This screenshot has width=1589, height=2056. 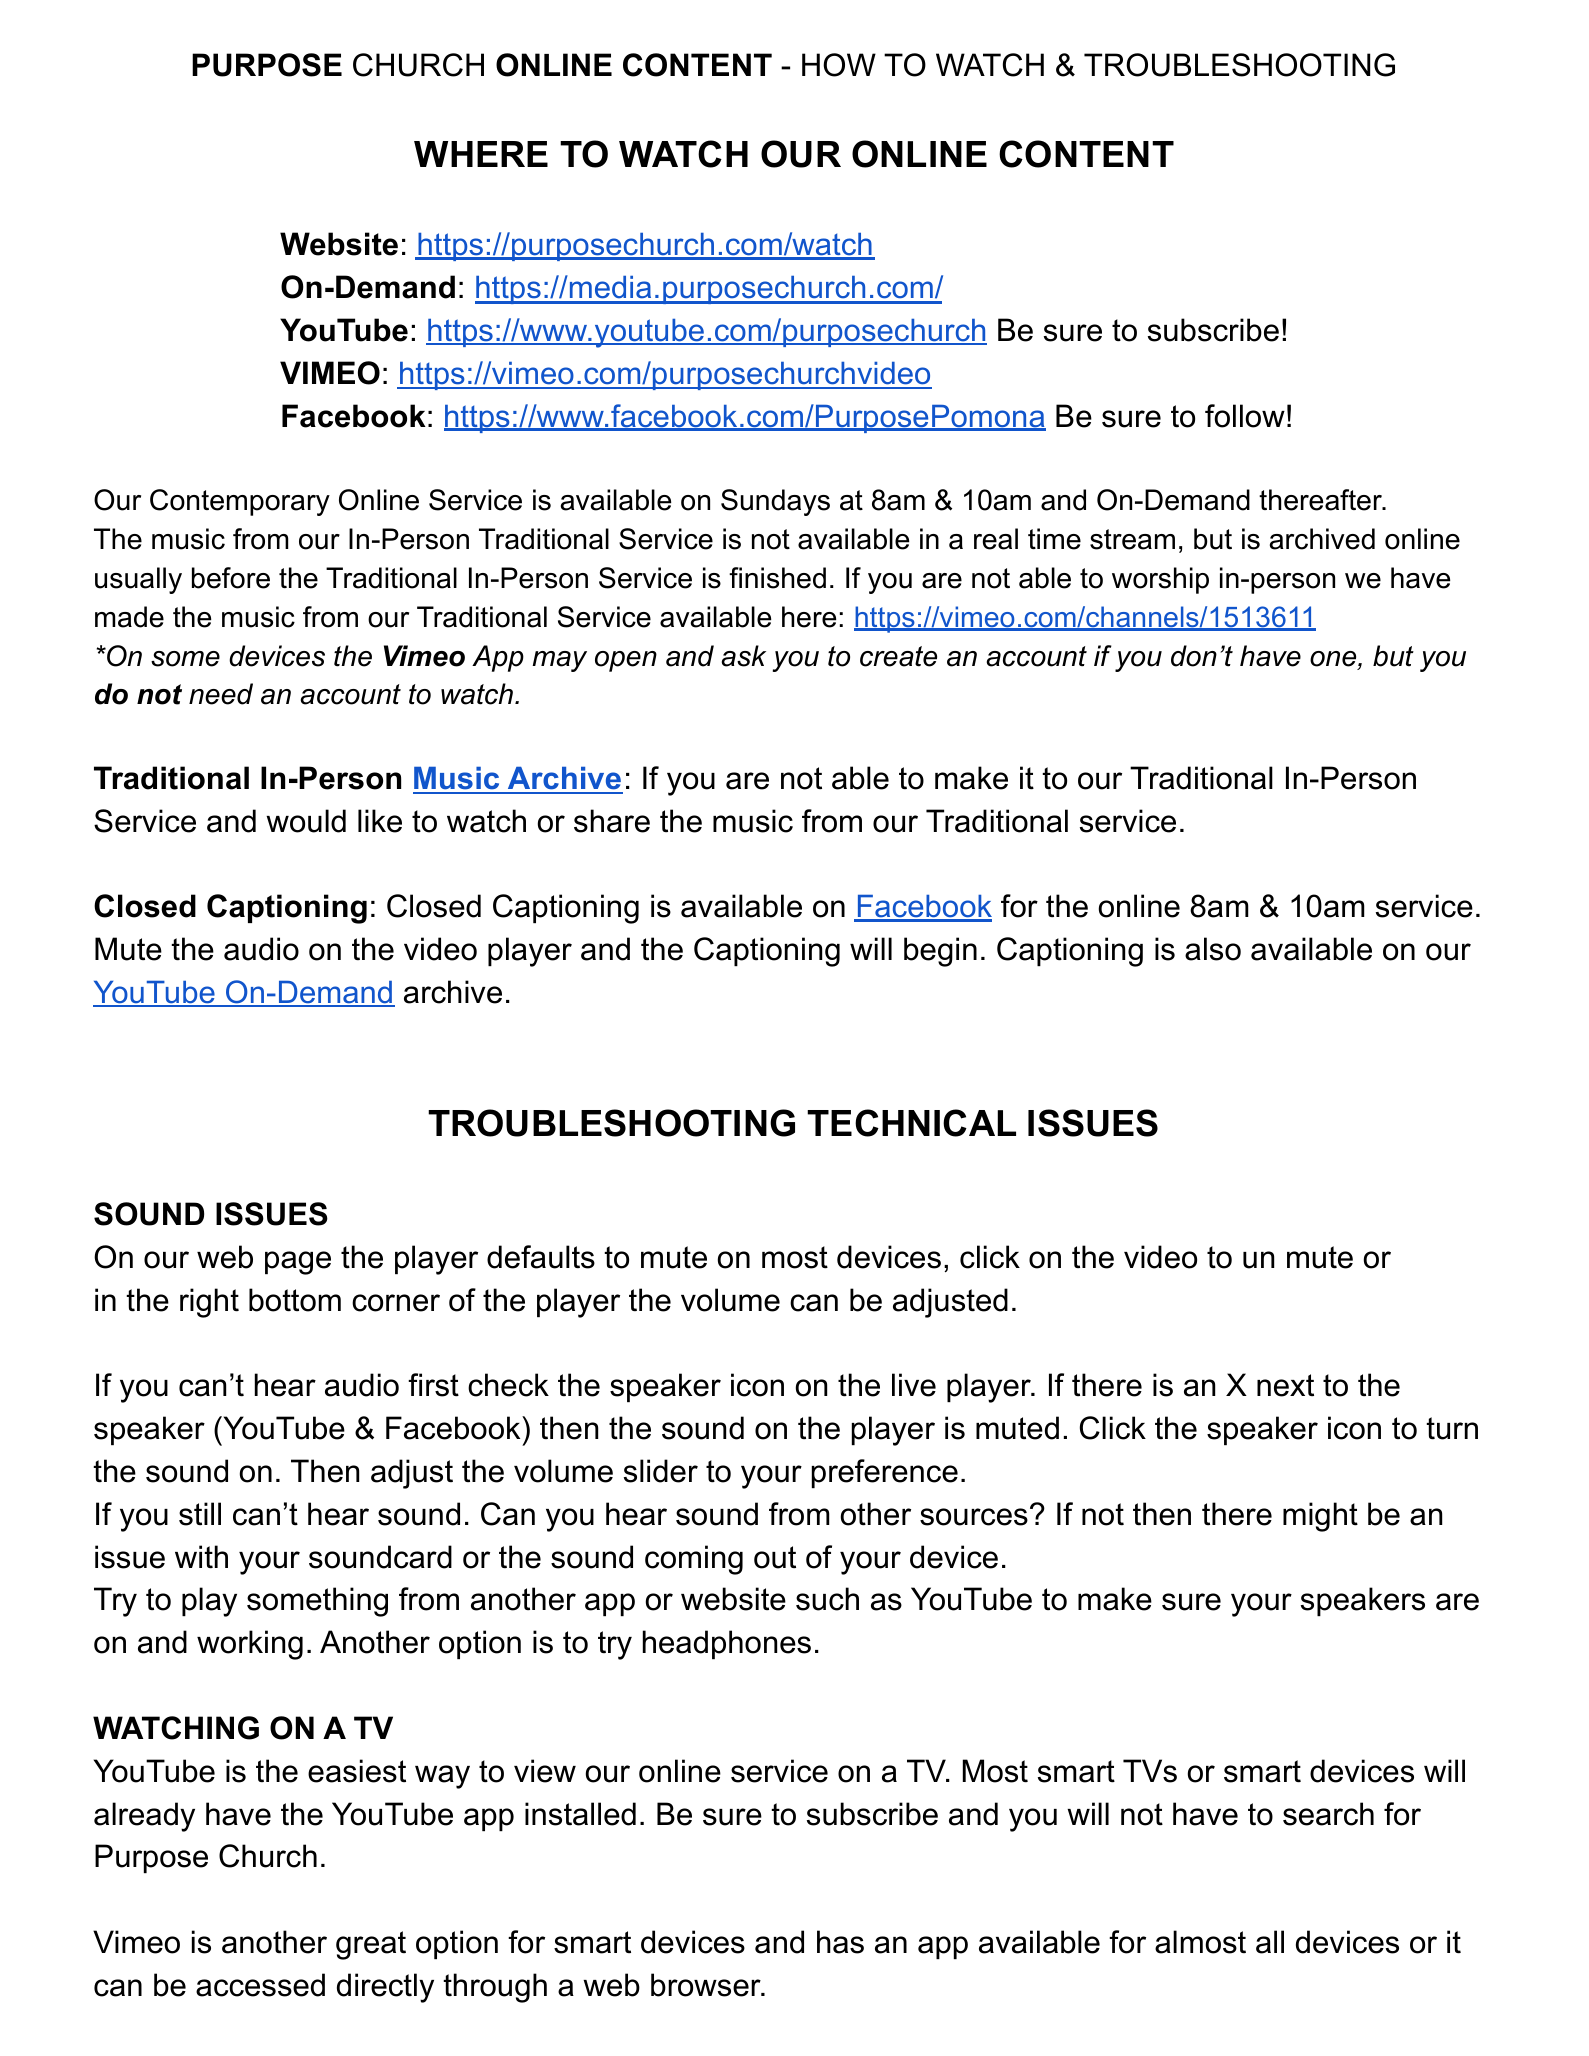 I want to click on next, so click(x=1285, y=1385).
